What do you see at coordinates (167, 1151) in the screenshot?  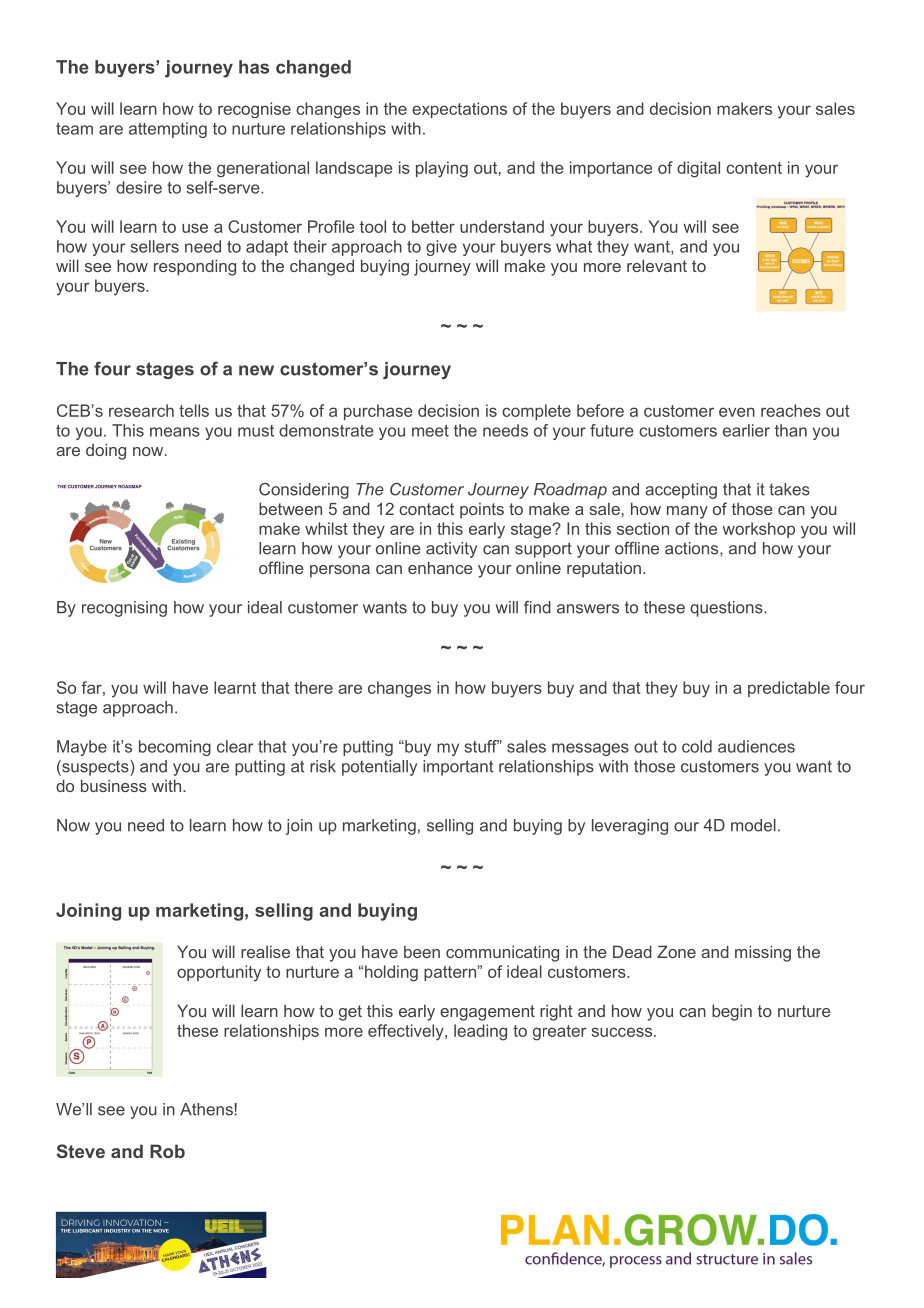 I see `Rob` at bounding box center [167, 1151].
